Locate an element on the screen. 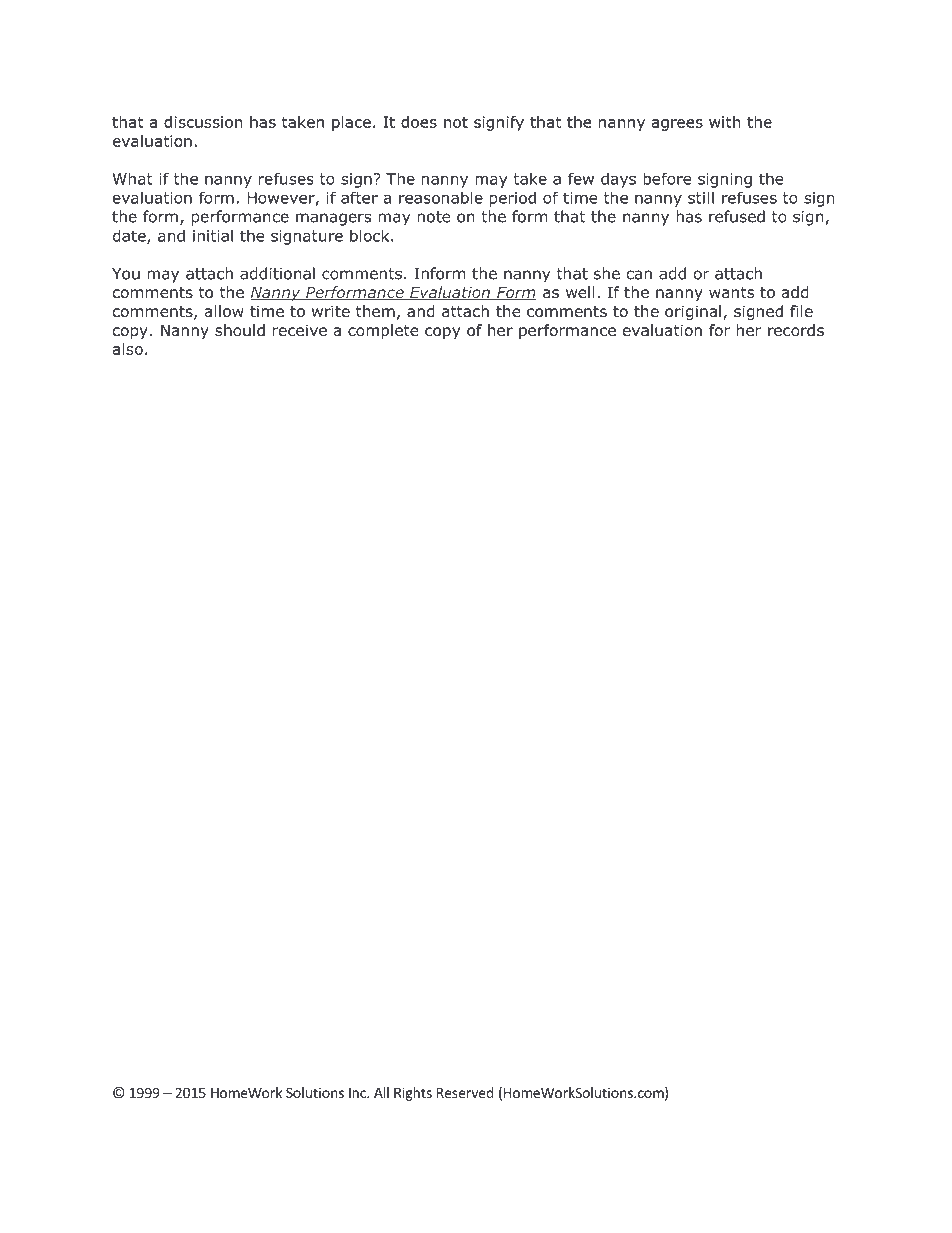 The width and height of the screenshot is (952, 1233). records is located at coordinates (796, 330).
